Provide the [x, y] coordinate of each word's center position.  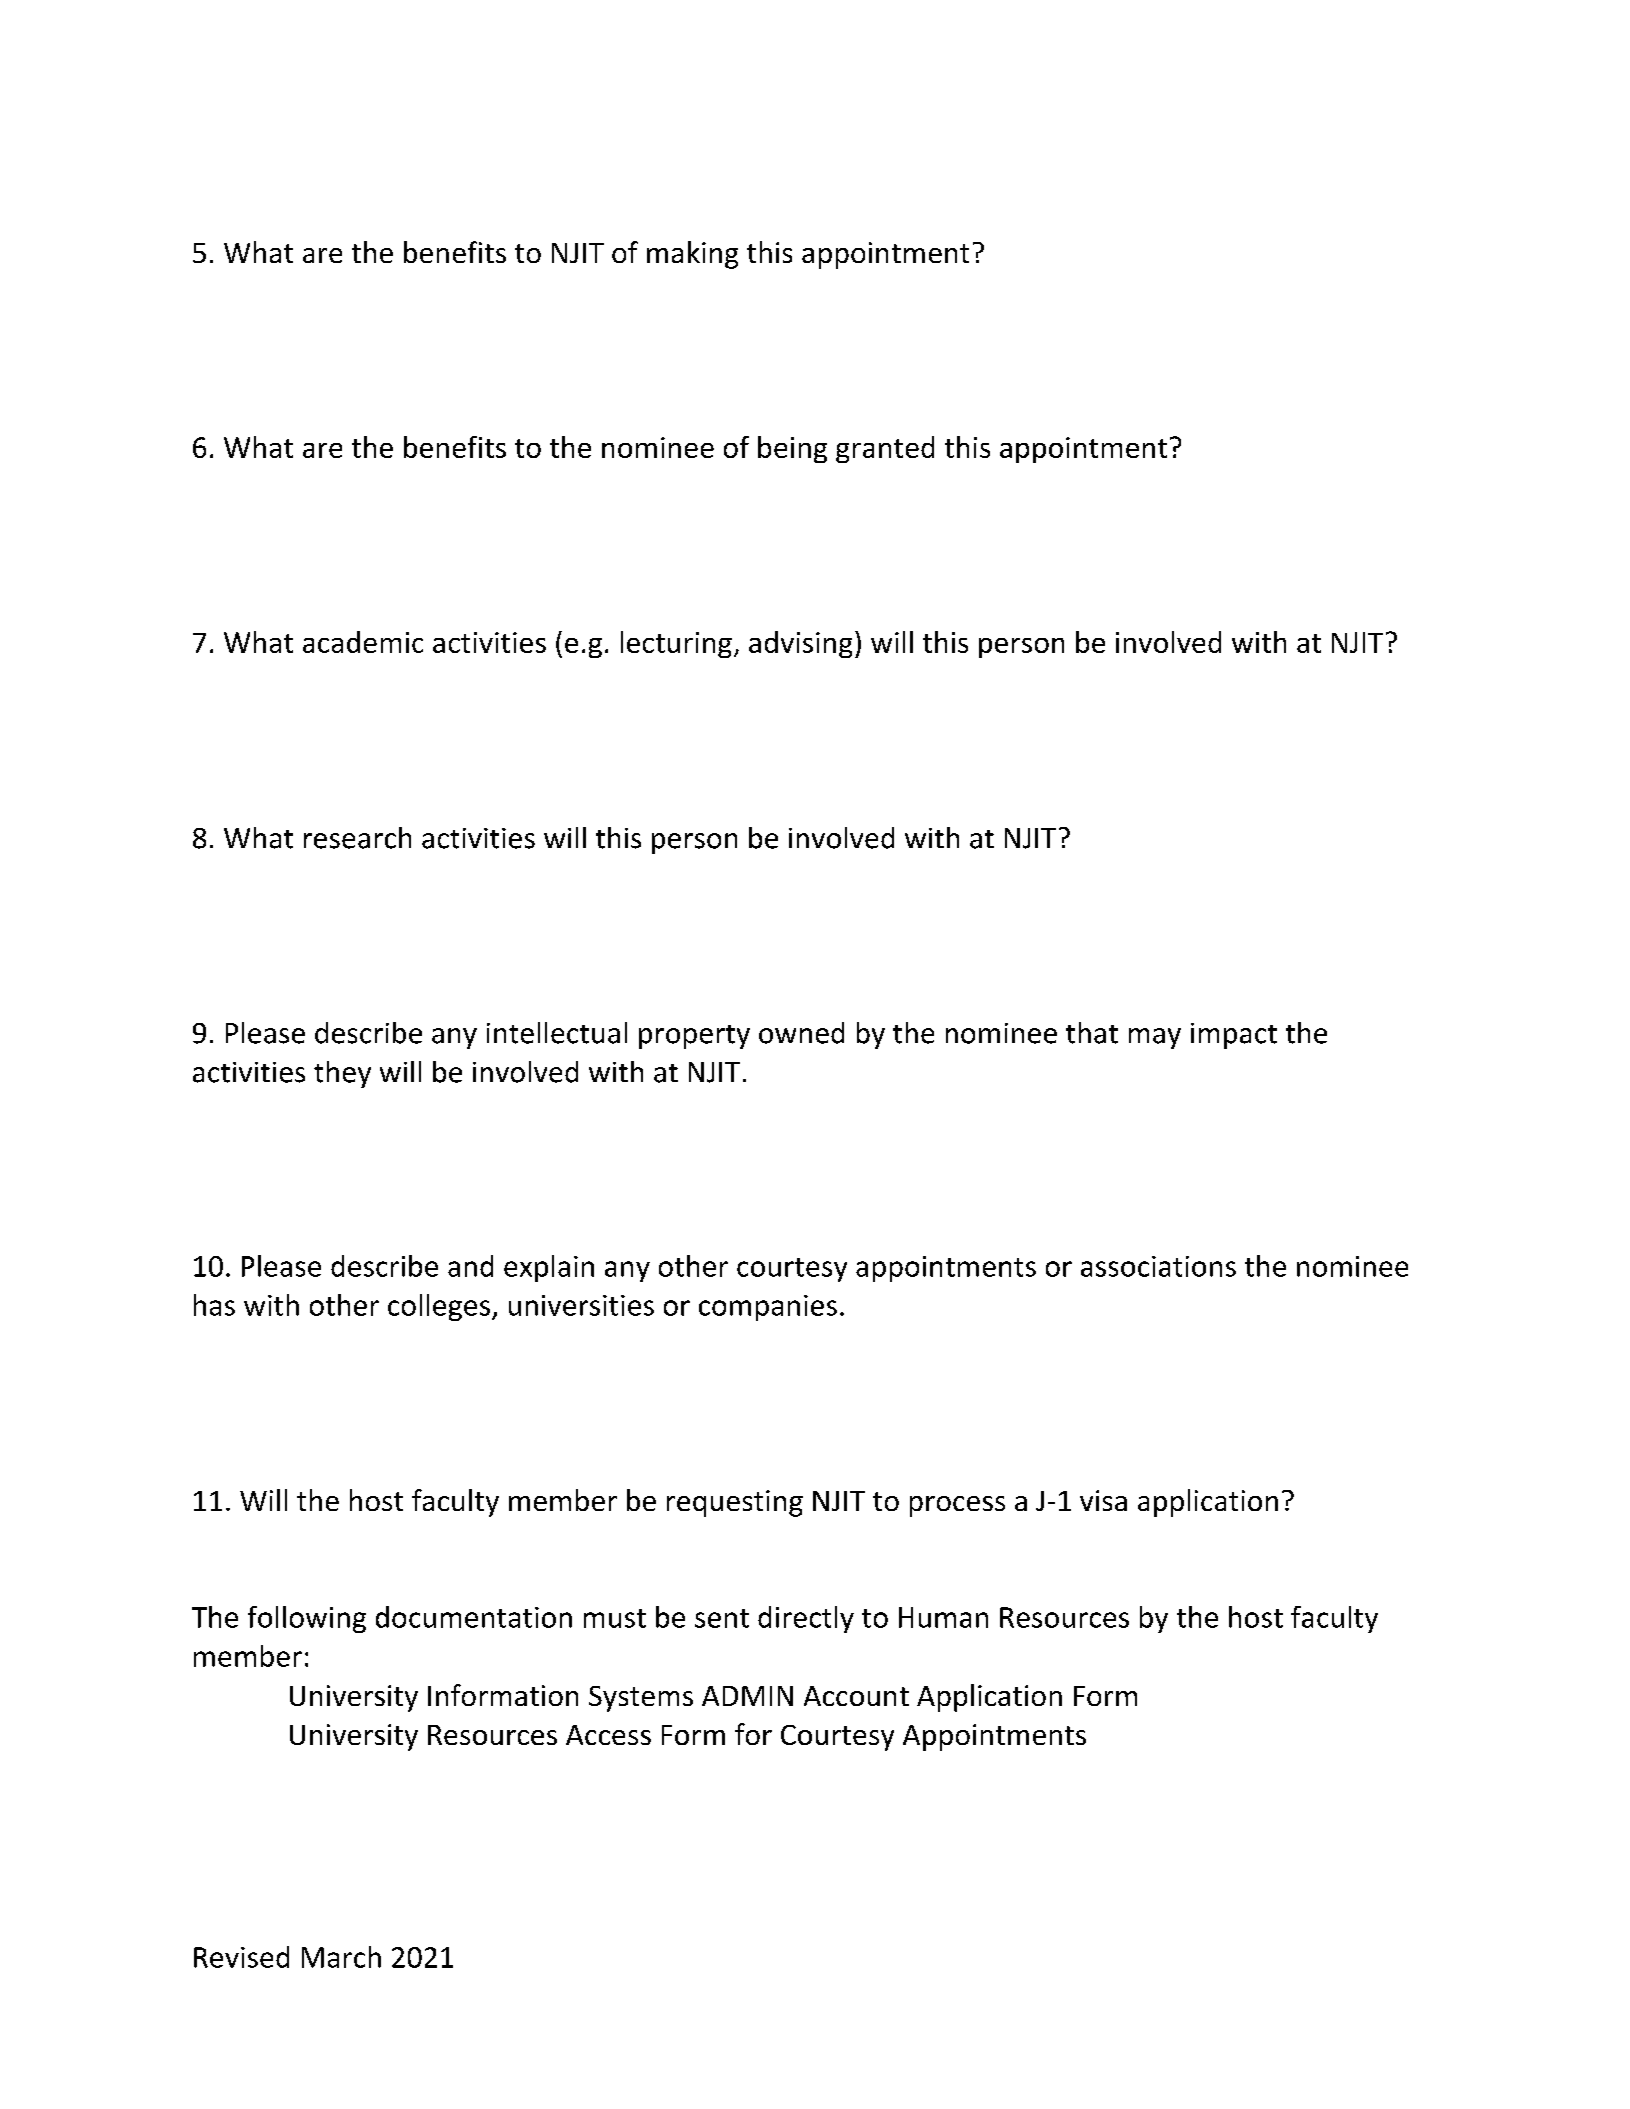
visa [1103, 1500]
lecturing [676, 644]
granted [885, 449]
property [694, 1037]
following [307, 1619]
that [1092, 1033]
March [341, 1957]
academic [363, 642]
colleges [439, 1307]
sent [722, 1618]
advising [800, 644]
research [357, 838]
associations [1158, 1266]
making [692, 255]
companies [768, 1308]
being [792, 449]
